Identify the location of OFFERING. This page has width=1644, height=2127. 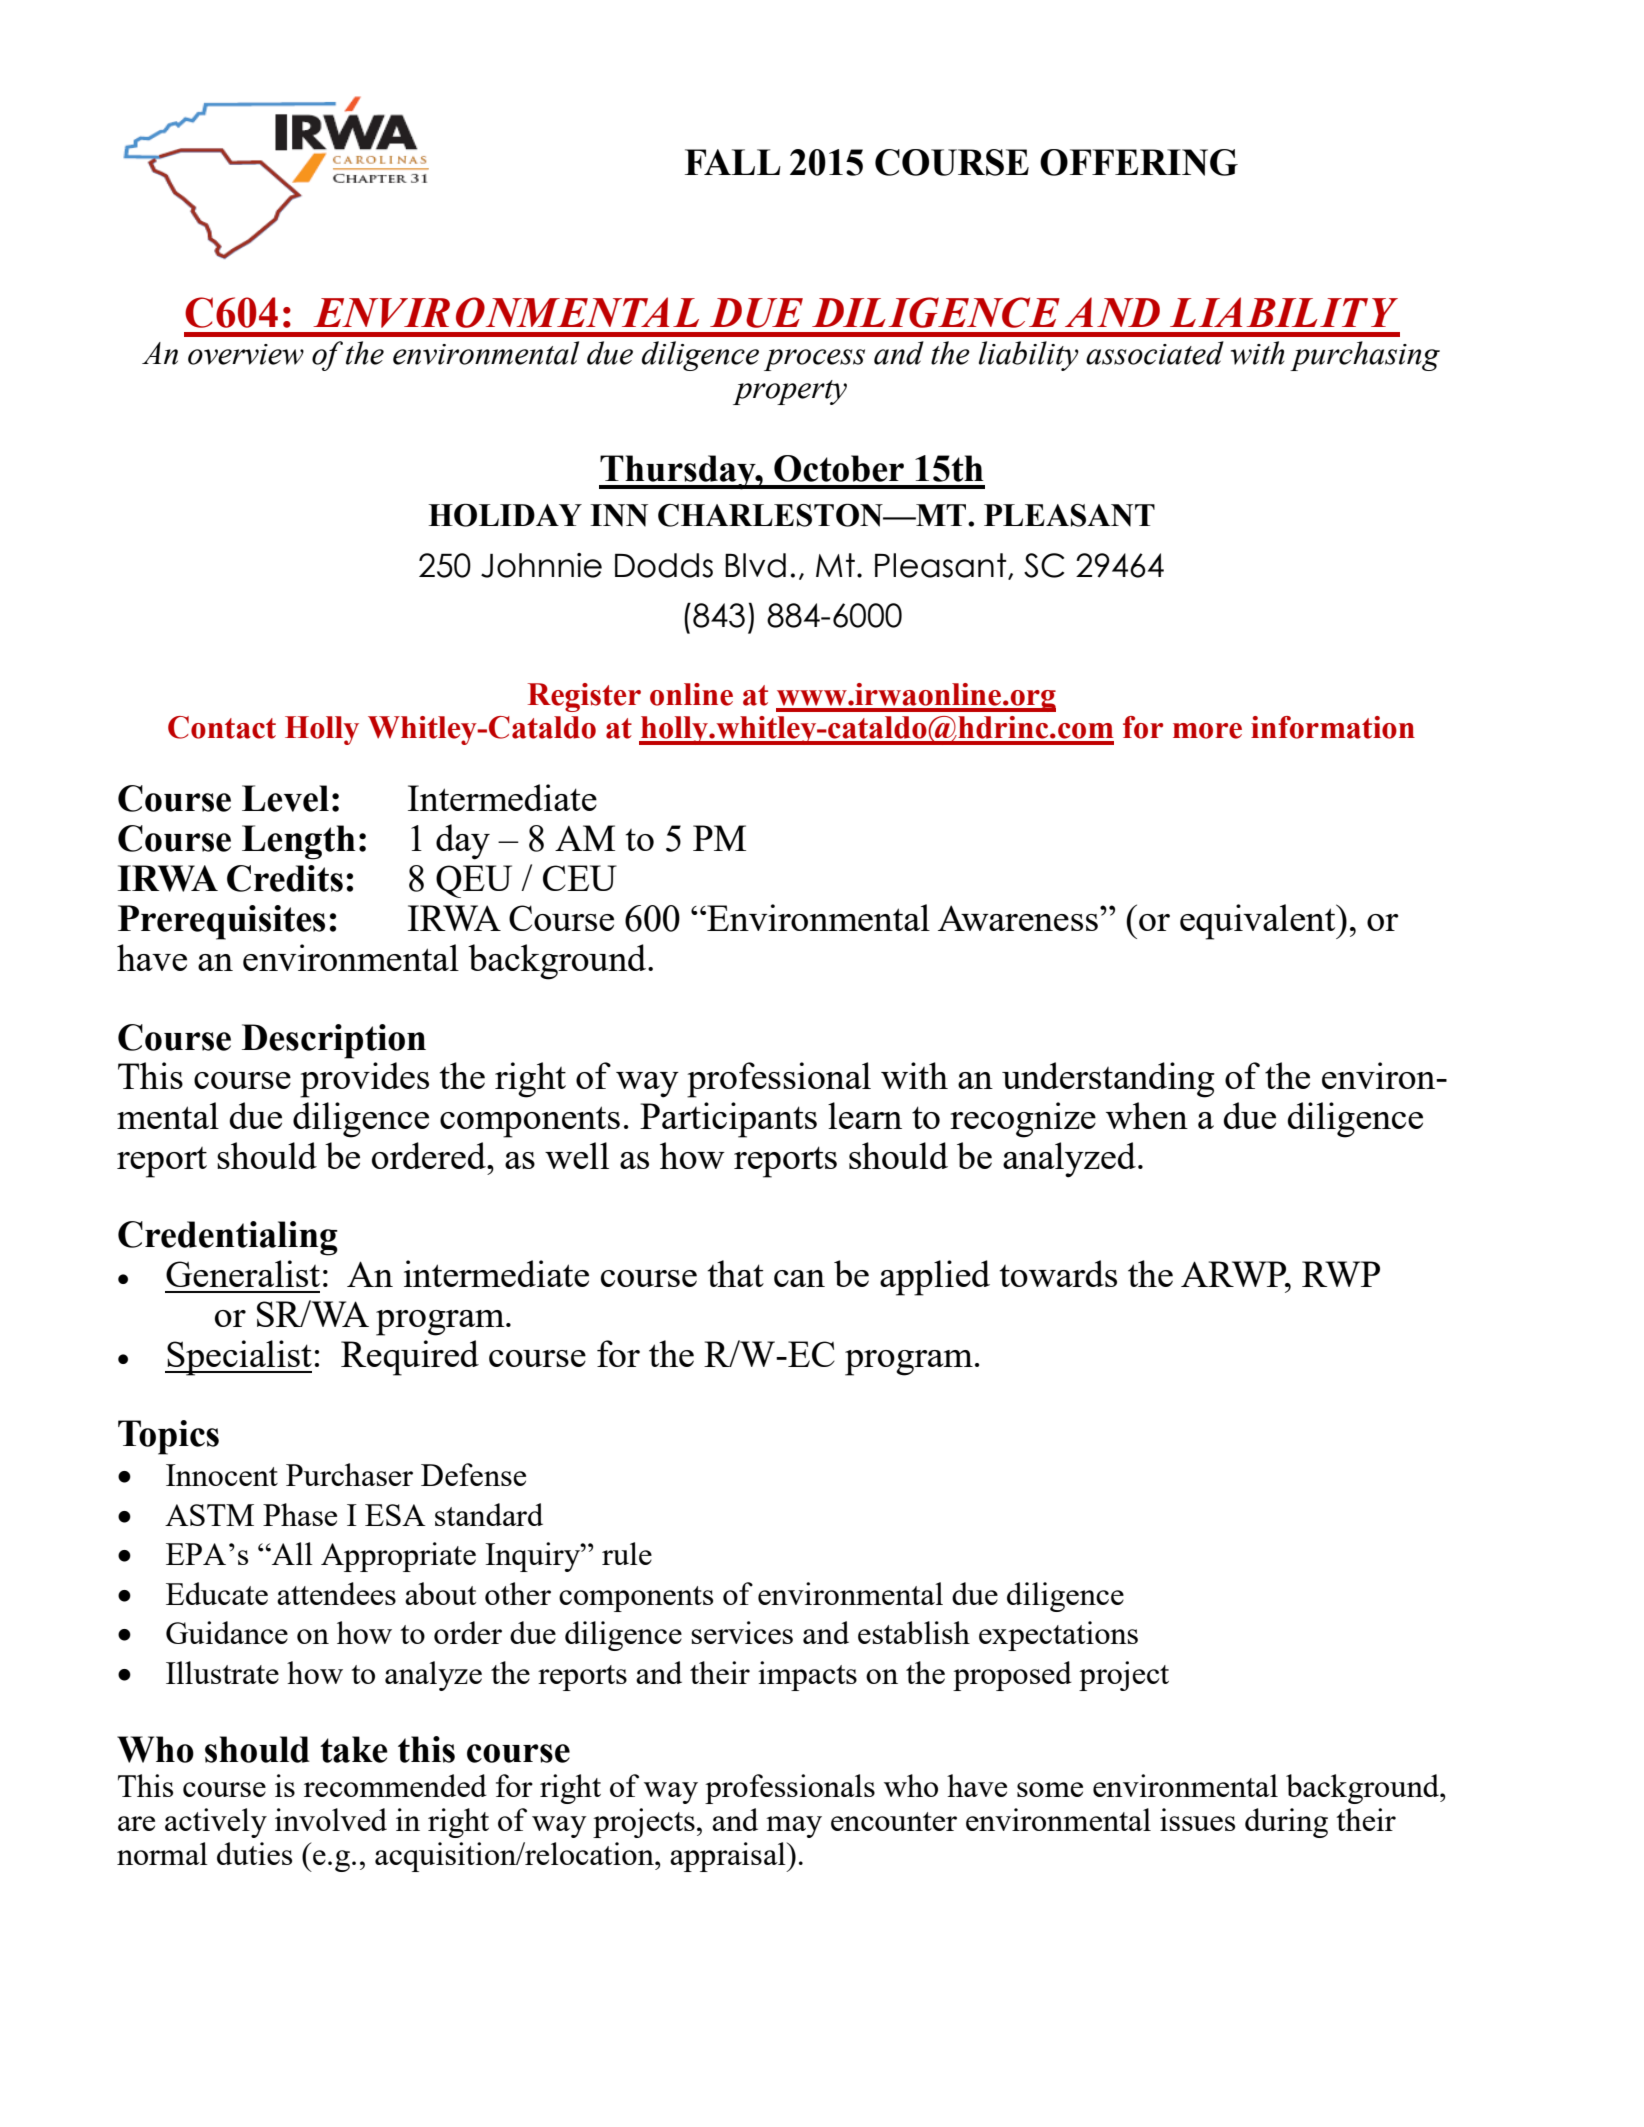
(1139, 162).
